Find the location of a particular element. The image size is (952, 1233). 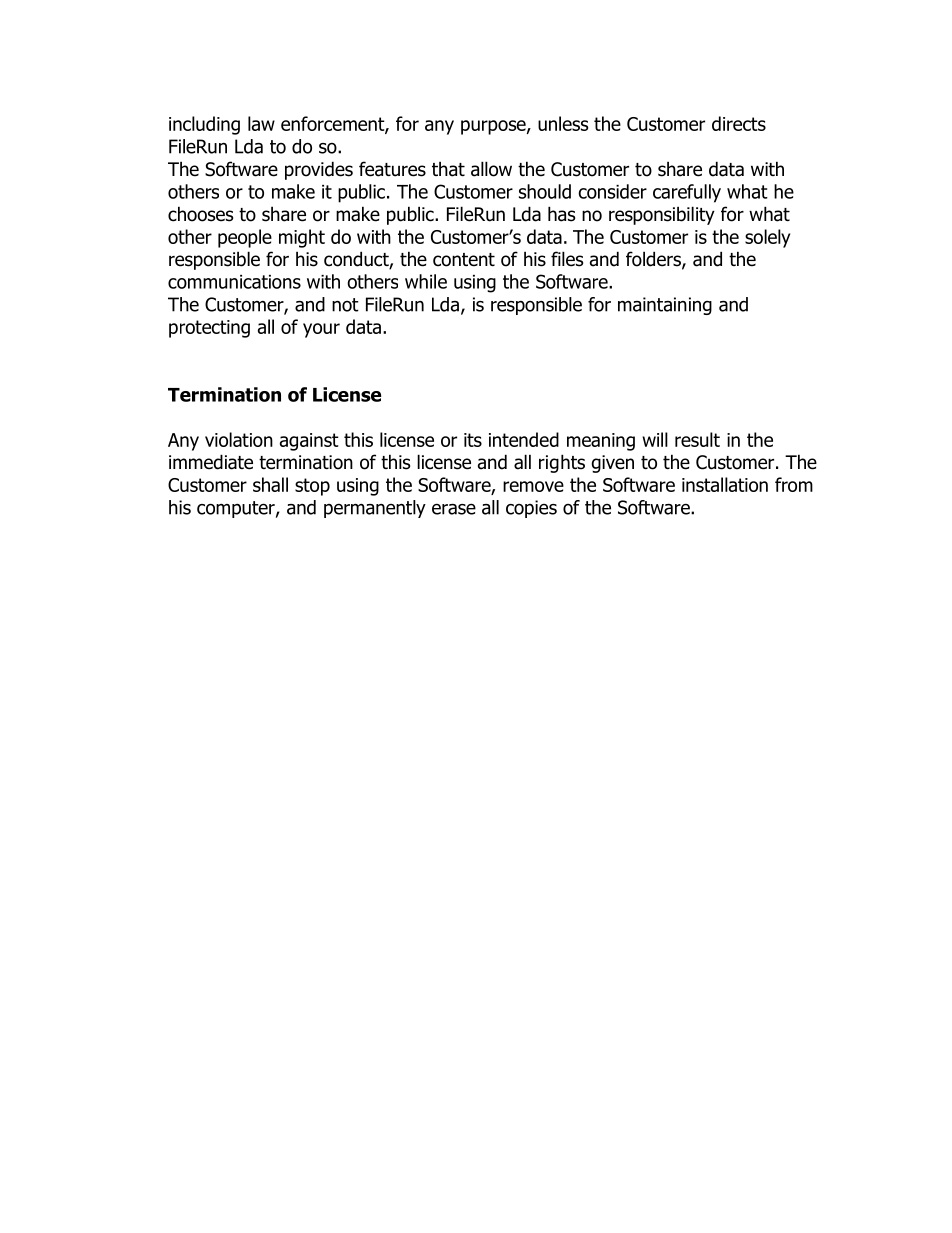

your is located at coordinates (321, 330).
